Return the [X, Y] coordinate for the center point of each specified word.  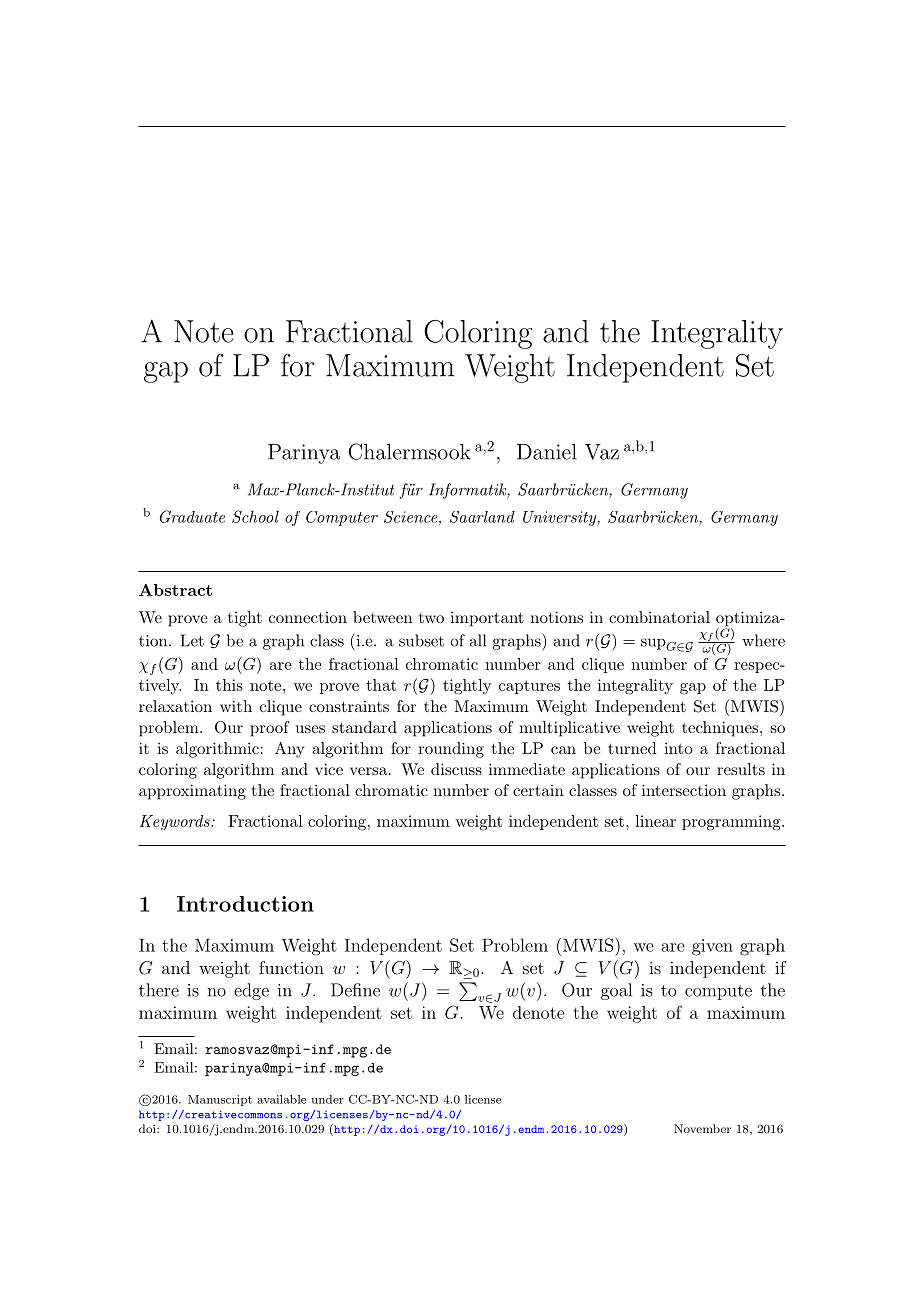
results [741, 769]
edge [251, 991]
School [255, 516]
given [712, 947]
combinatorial [659, 617]
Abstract [175, 590]
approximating [192, 792]
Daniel [547, 452]
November [702, 1128]
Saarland [482, 517]
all [477, 640]
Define [355, 990]
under [327, 1099]
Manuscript [220, 1100]
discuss [456, 769]
